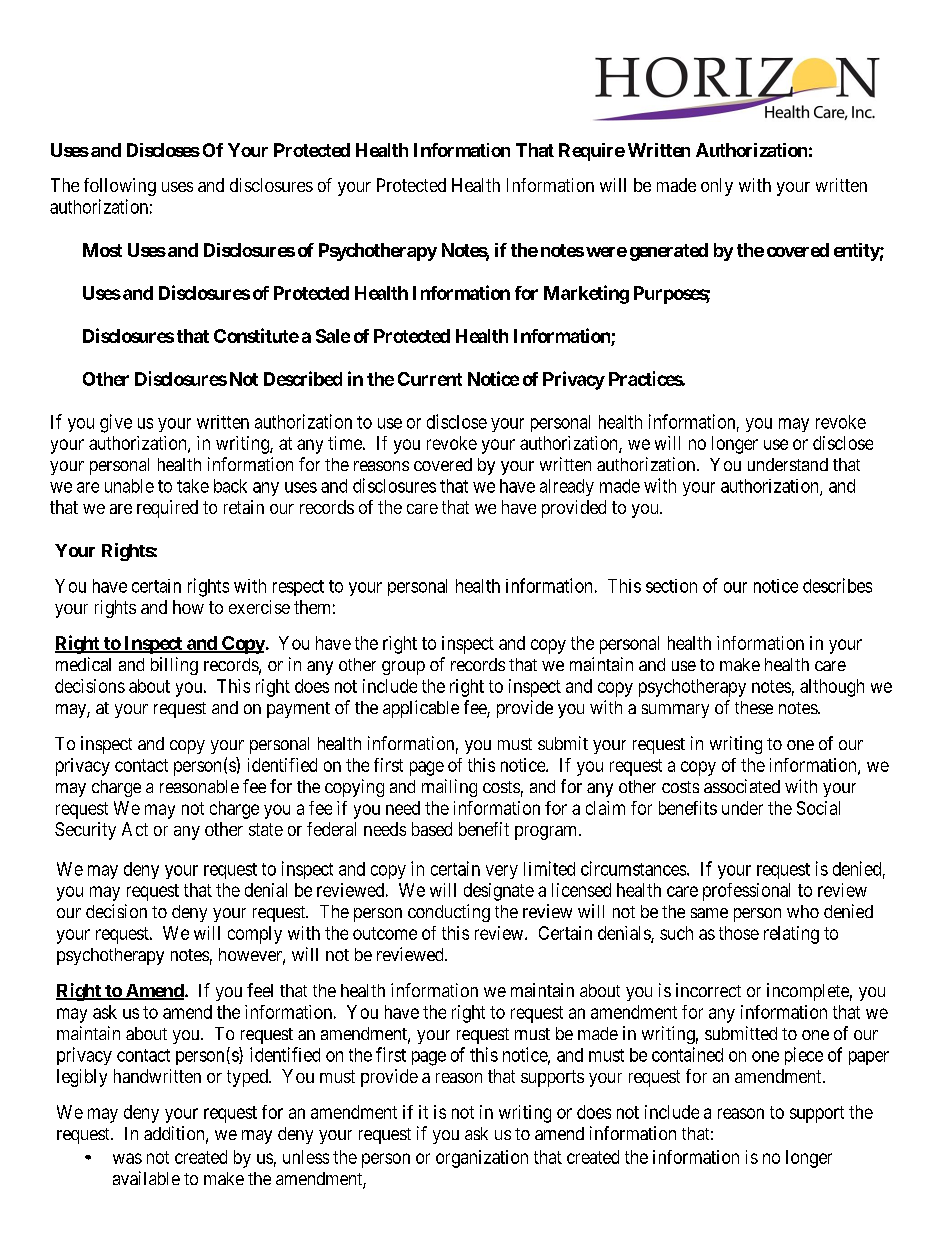 Image resolution: width=952 pixels, height=1233 pixels. I want to click on these, so click(754, 707).
